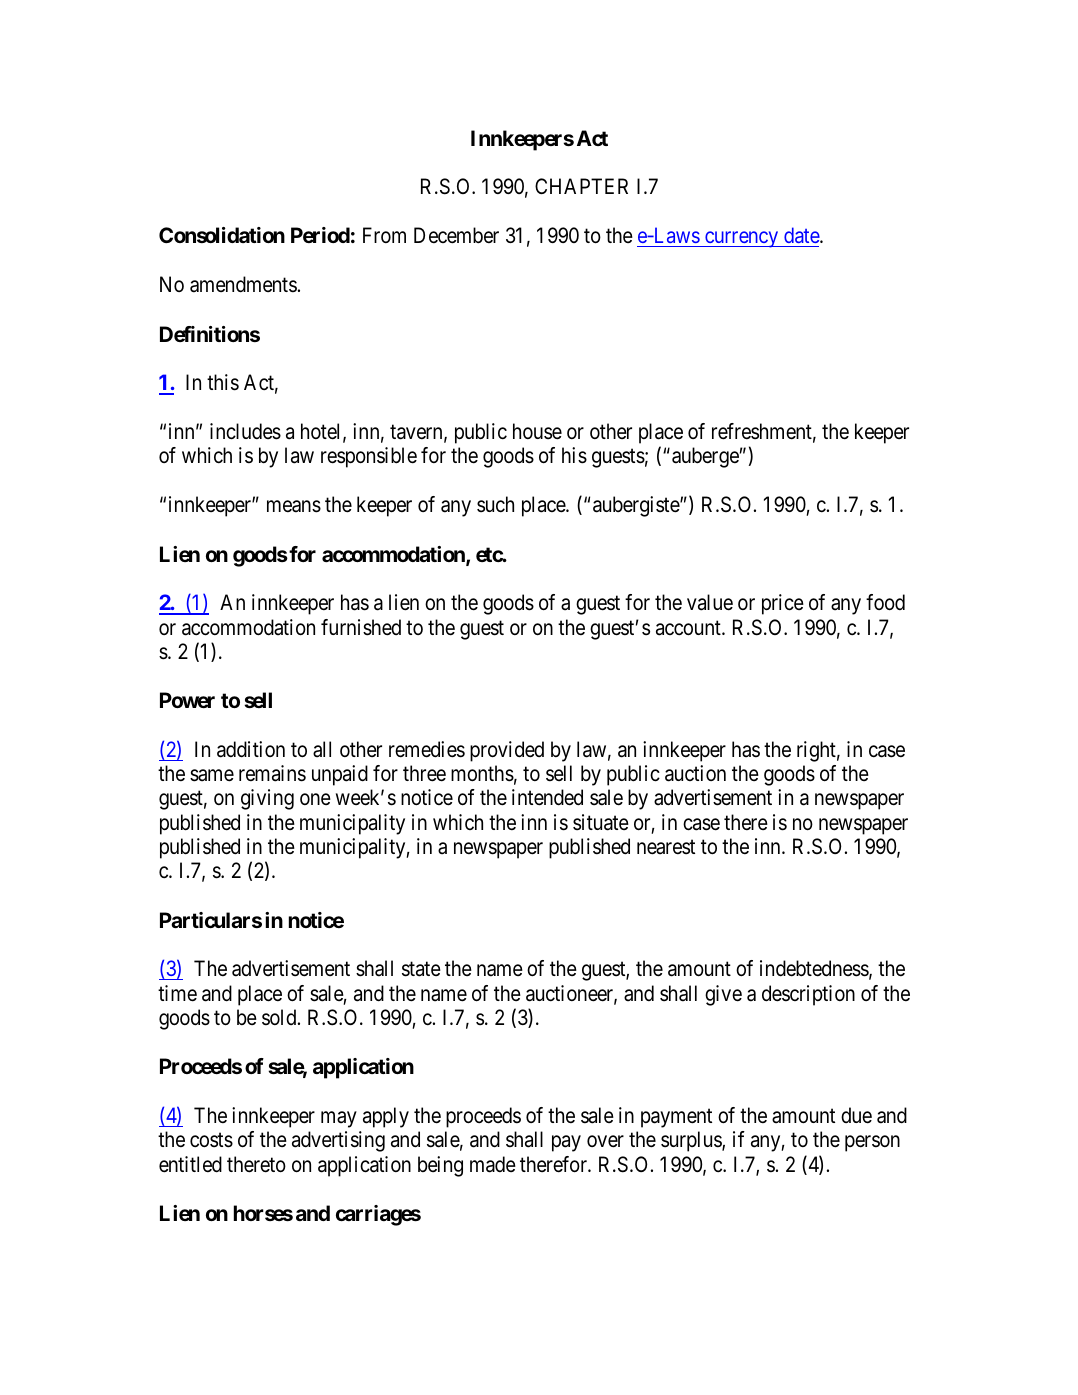 This screenshot has width=1078, height=1395. What do you see at coordinates (783, 604) in the screenshot?
I see `price` at bounding box center [783, 604].
